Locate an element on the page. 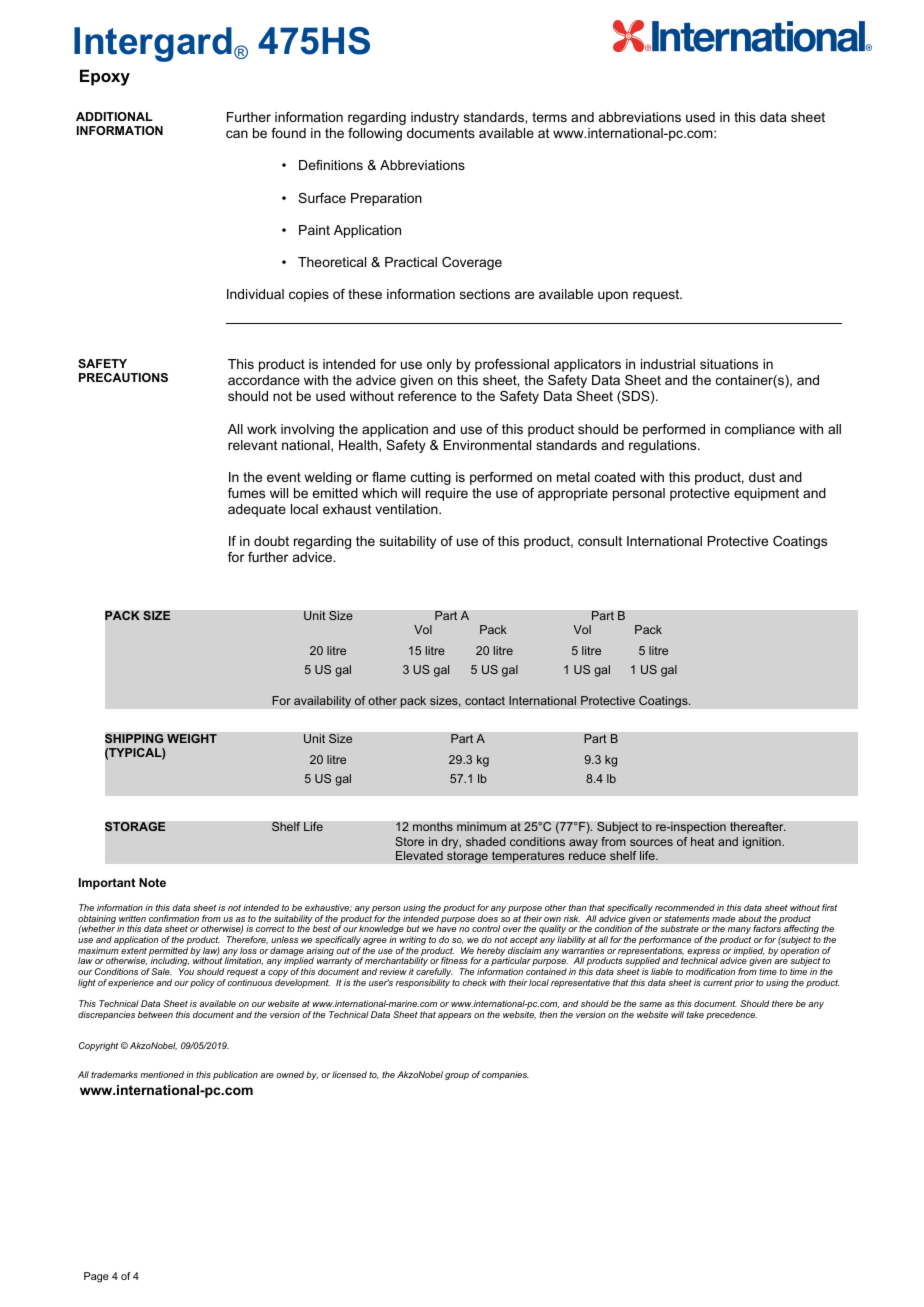  only is located at coordinates (439, 365).
